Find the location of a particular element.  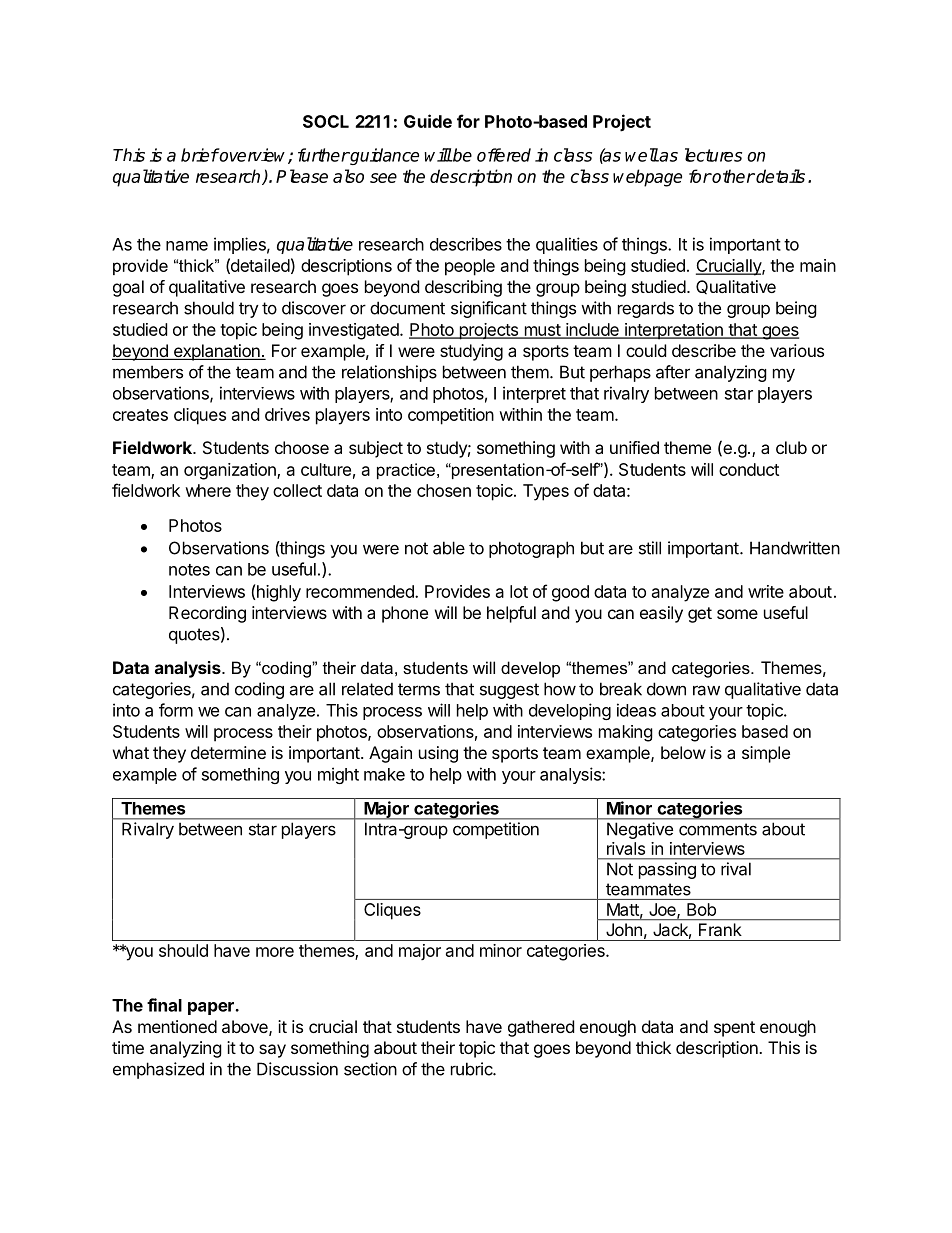

simple is located at coordinates (766, 754).
